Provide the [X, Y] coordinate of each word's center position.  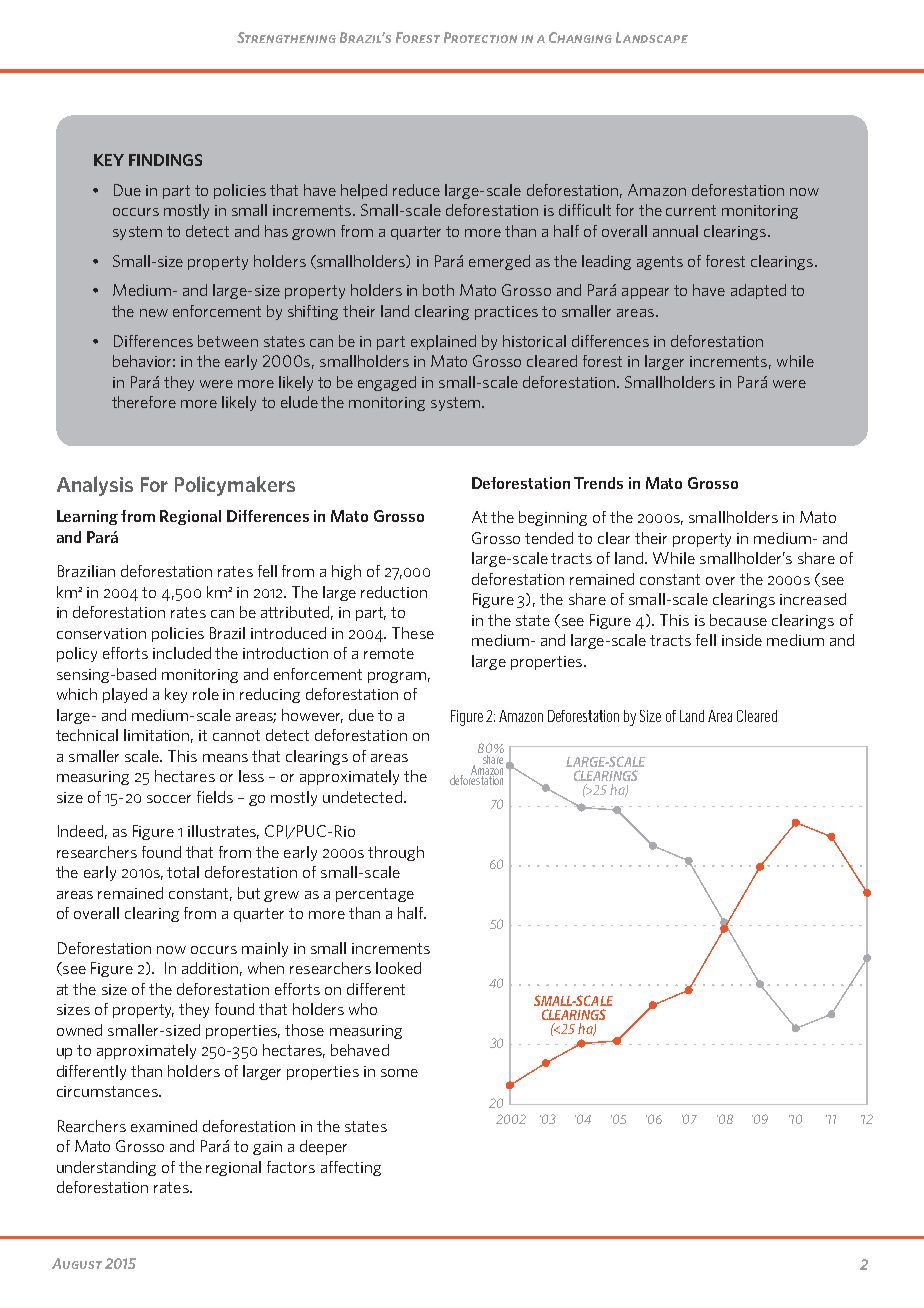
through [396, 853]
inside [742, 640]
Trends [598, 483]
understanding [106, 1168]
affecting [351, 1168]
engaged [387, 383]
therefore [144, 402]
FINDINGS [165, 160]
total [183, 872]
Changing [580, 37]
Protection [480, 37]
